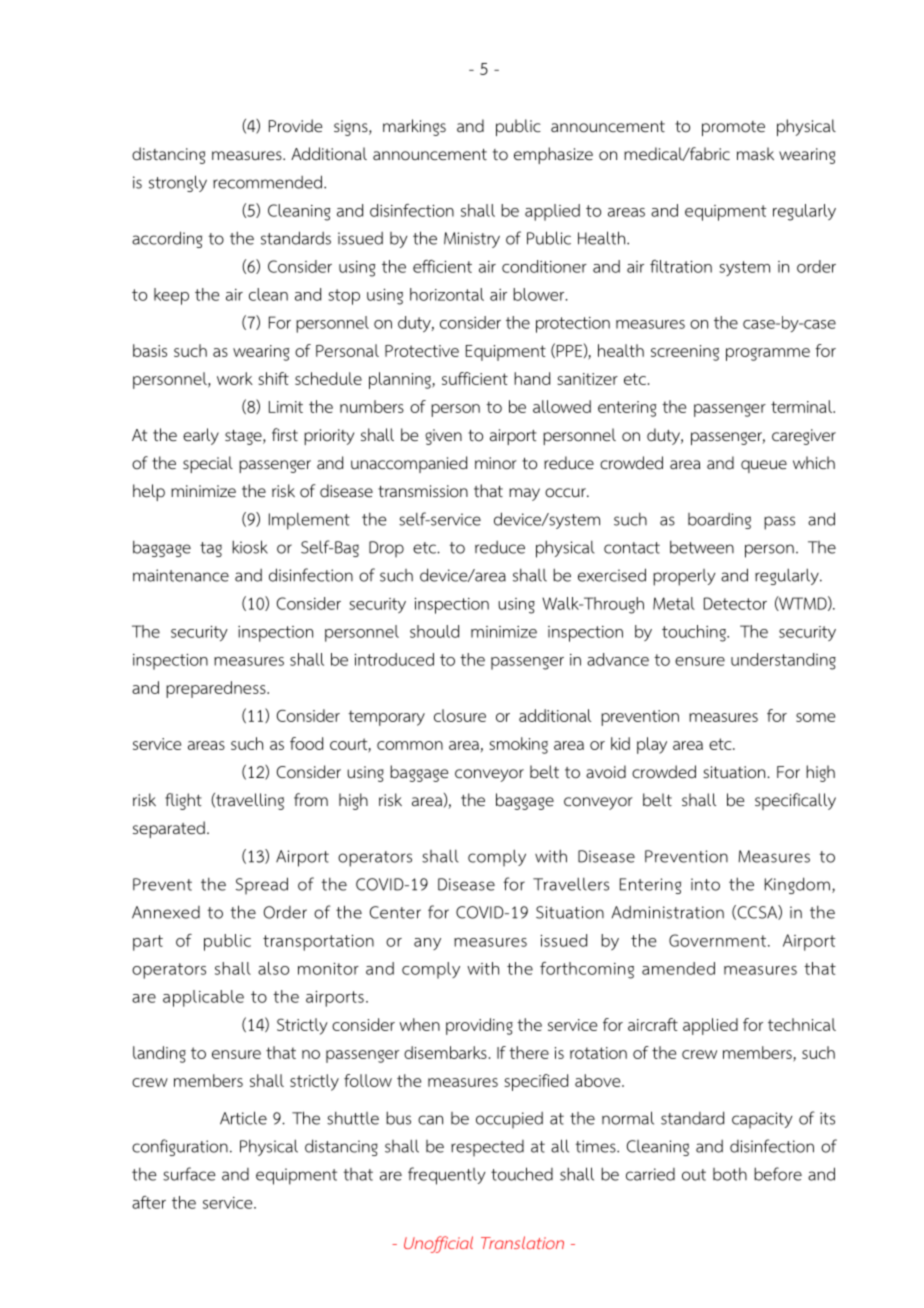 The height and width of the screenshot is (1308, 924). Describe the element at coordinates (783, 661) in the screenshot. I see `understanding` at that location.
